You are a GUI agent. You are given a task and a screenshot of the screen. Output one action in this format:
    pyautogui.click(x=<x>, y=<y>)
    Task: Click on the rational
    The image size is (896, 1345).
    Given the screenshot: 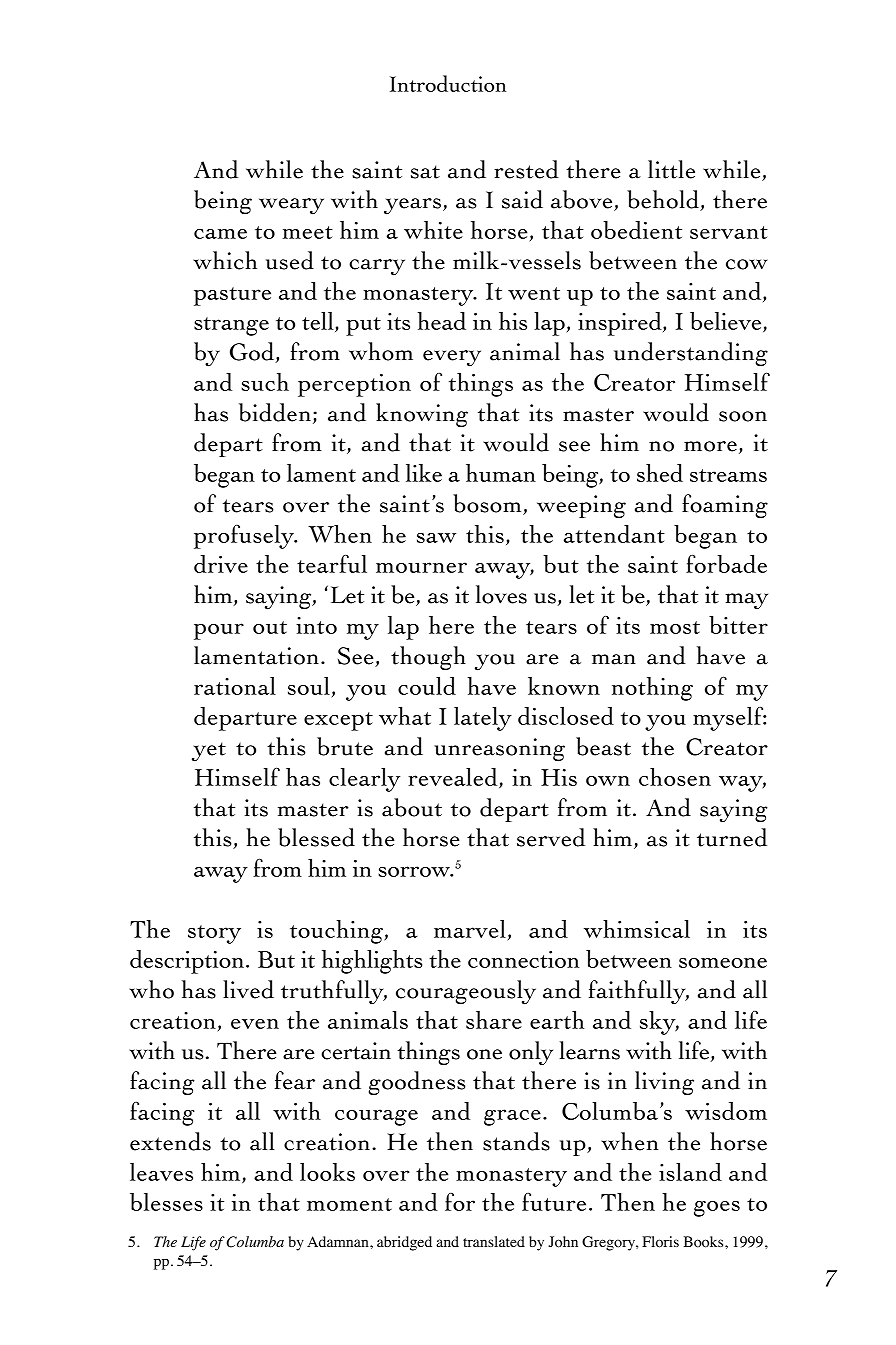 What is the action you would take?
    pyautogui.click(x=235, y=686)
